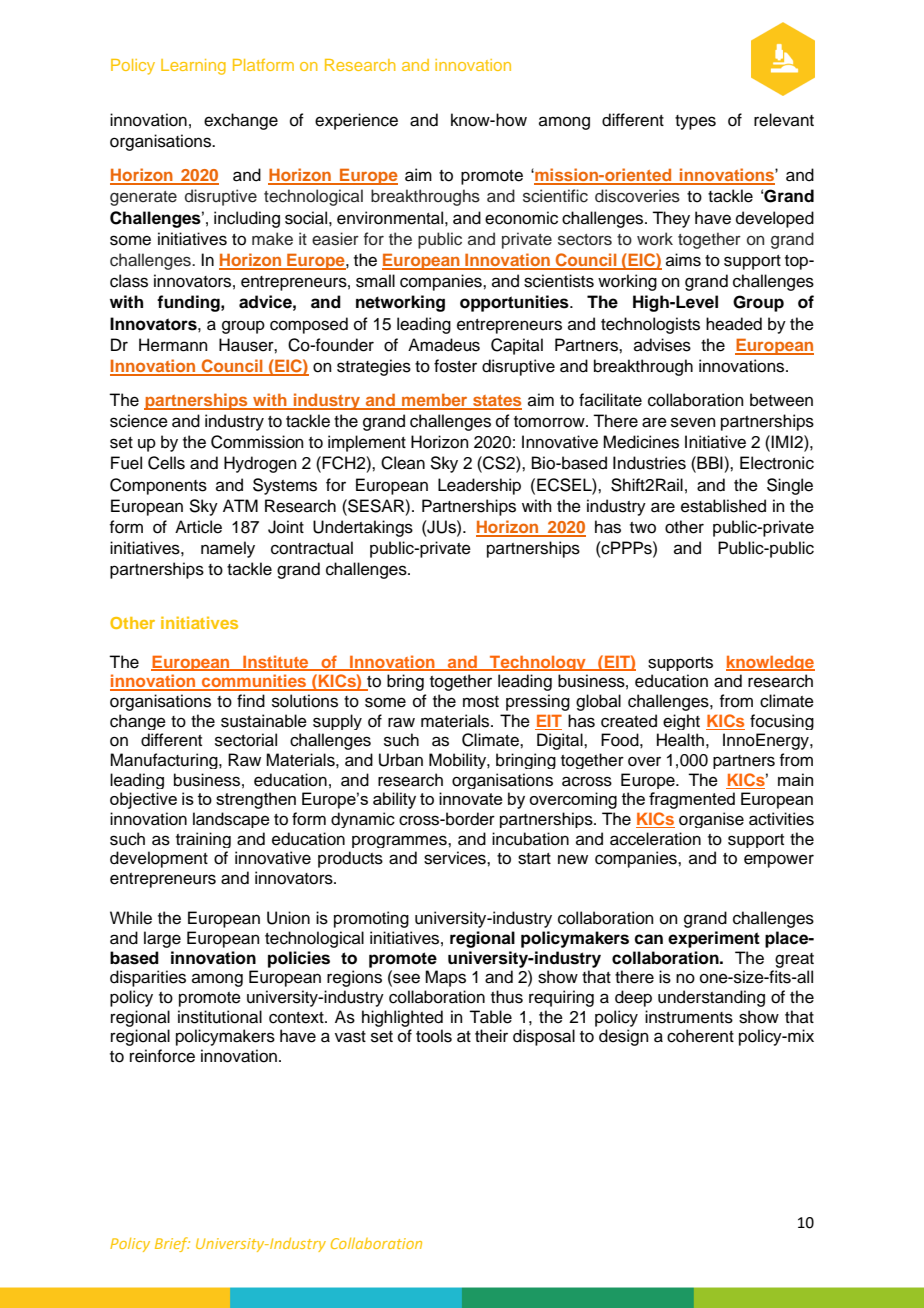 Image resolution: width=924 pixels, height=1308 pixels. I want to click on most, so click(481, 702).
